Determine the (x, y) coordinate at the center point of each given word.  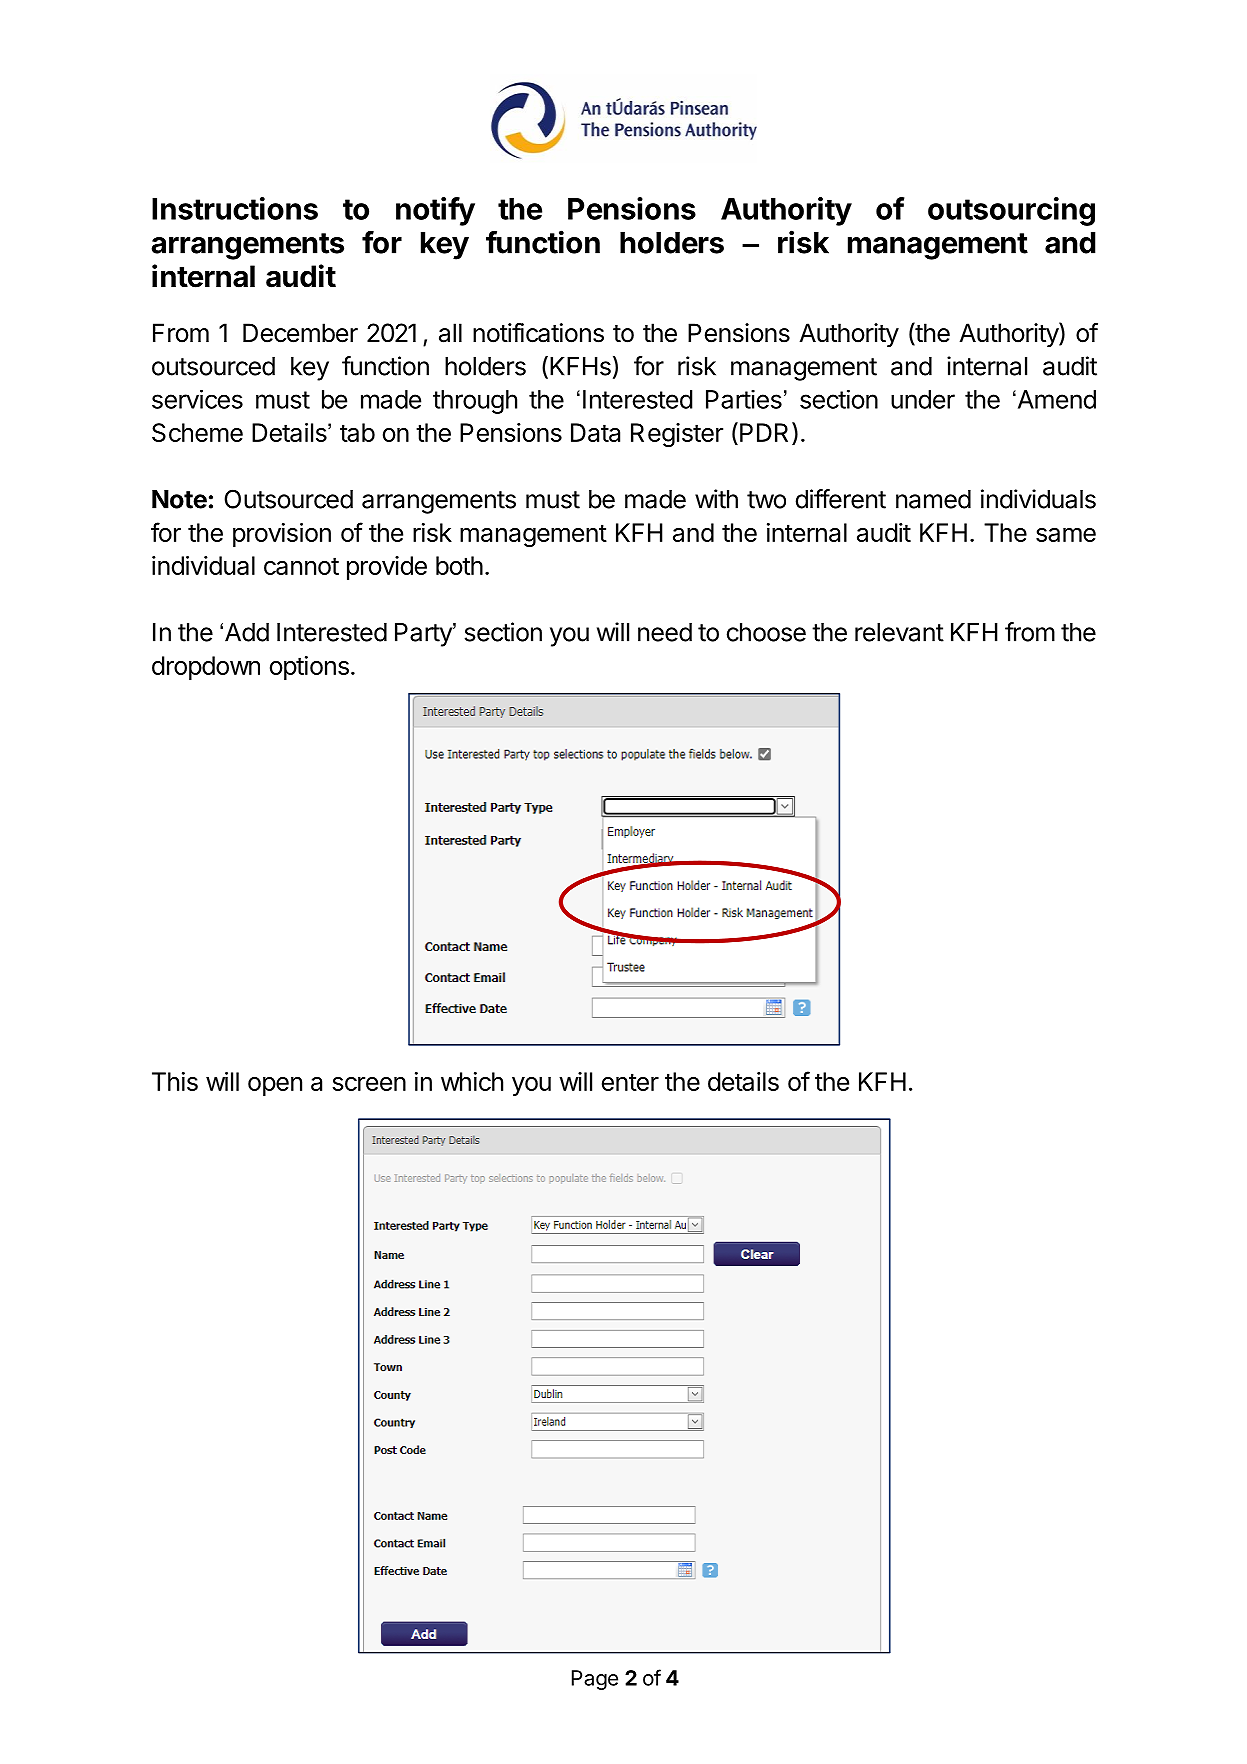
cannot (301, 566)
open (275, 1086)
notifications (538, 333)
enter (630, 1082)
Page (595, 1680)
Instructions (235, 208)
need (665, 632)
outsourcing (1011, 211)
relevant (899, 632)
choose (766, 632)
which (472, 1081)
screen (369, 1084)
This (175, 1081)
